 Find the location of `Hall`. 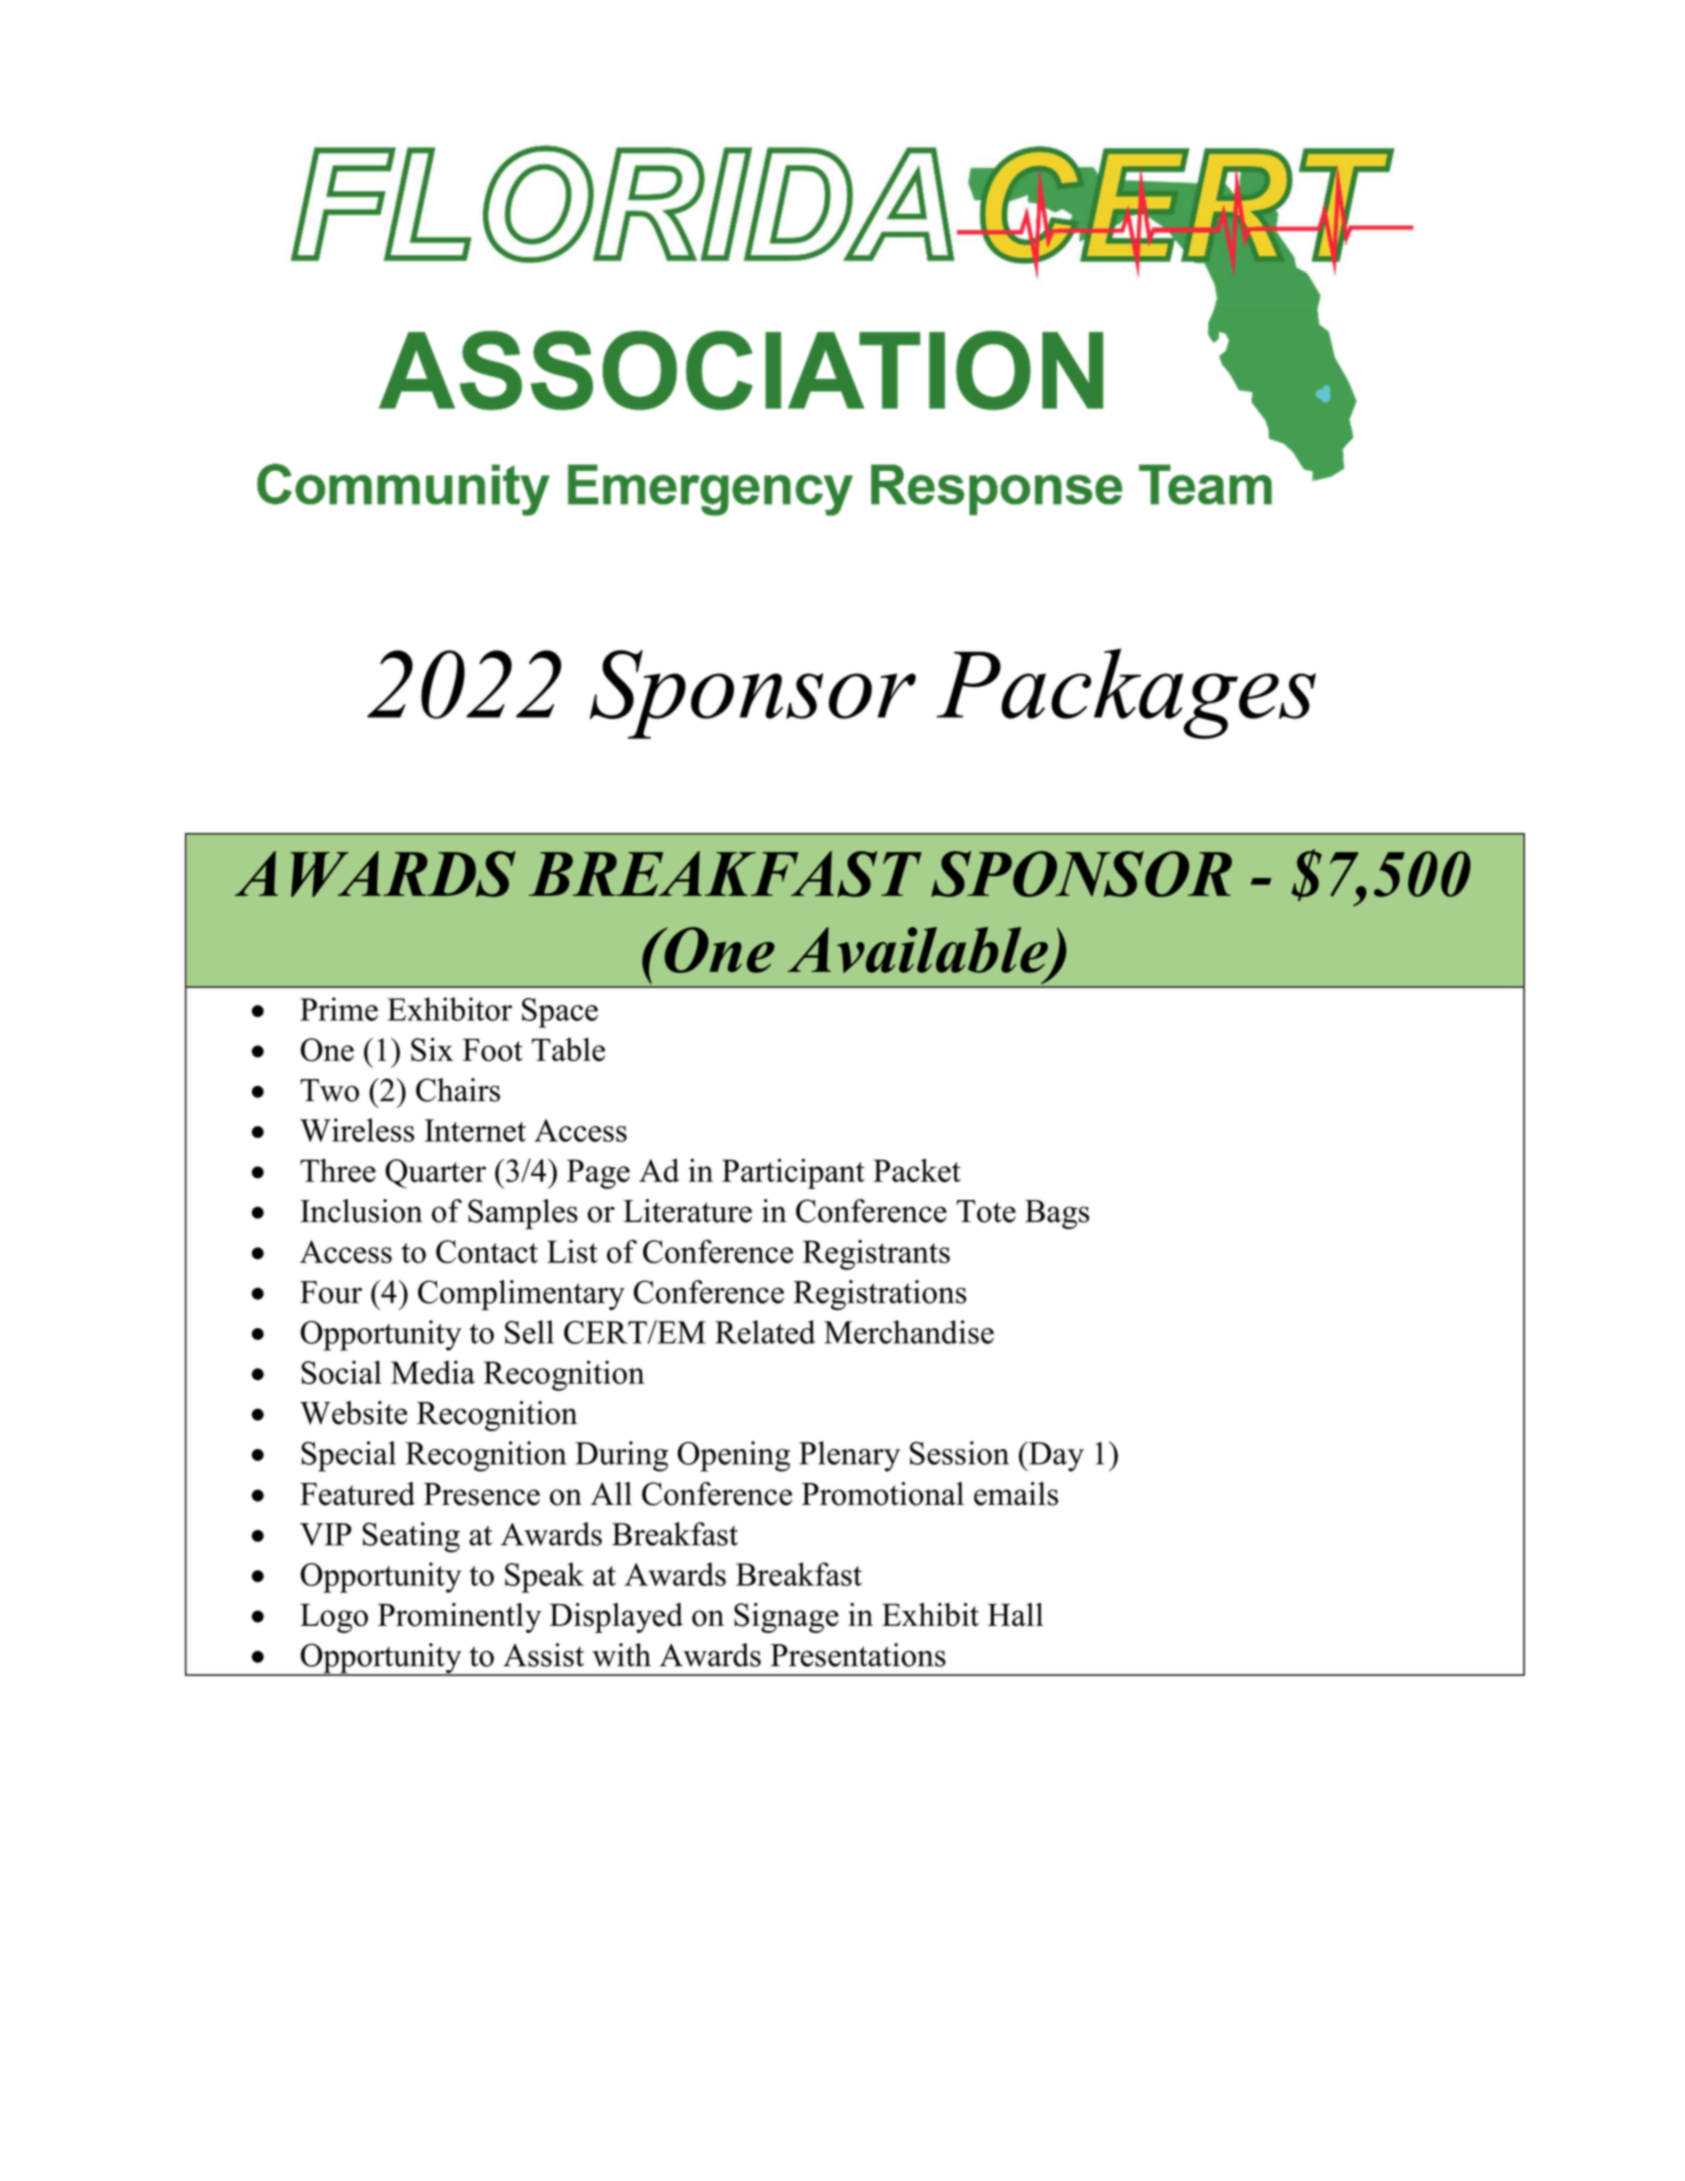

Hall is located at coordinates (1015, 1614).
